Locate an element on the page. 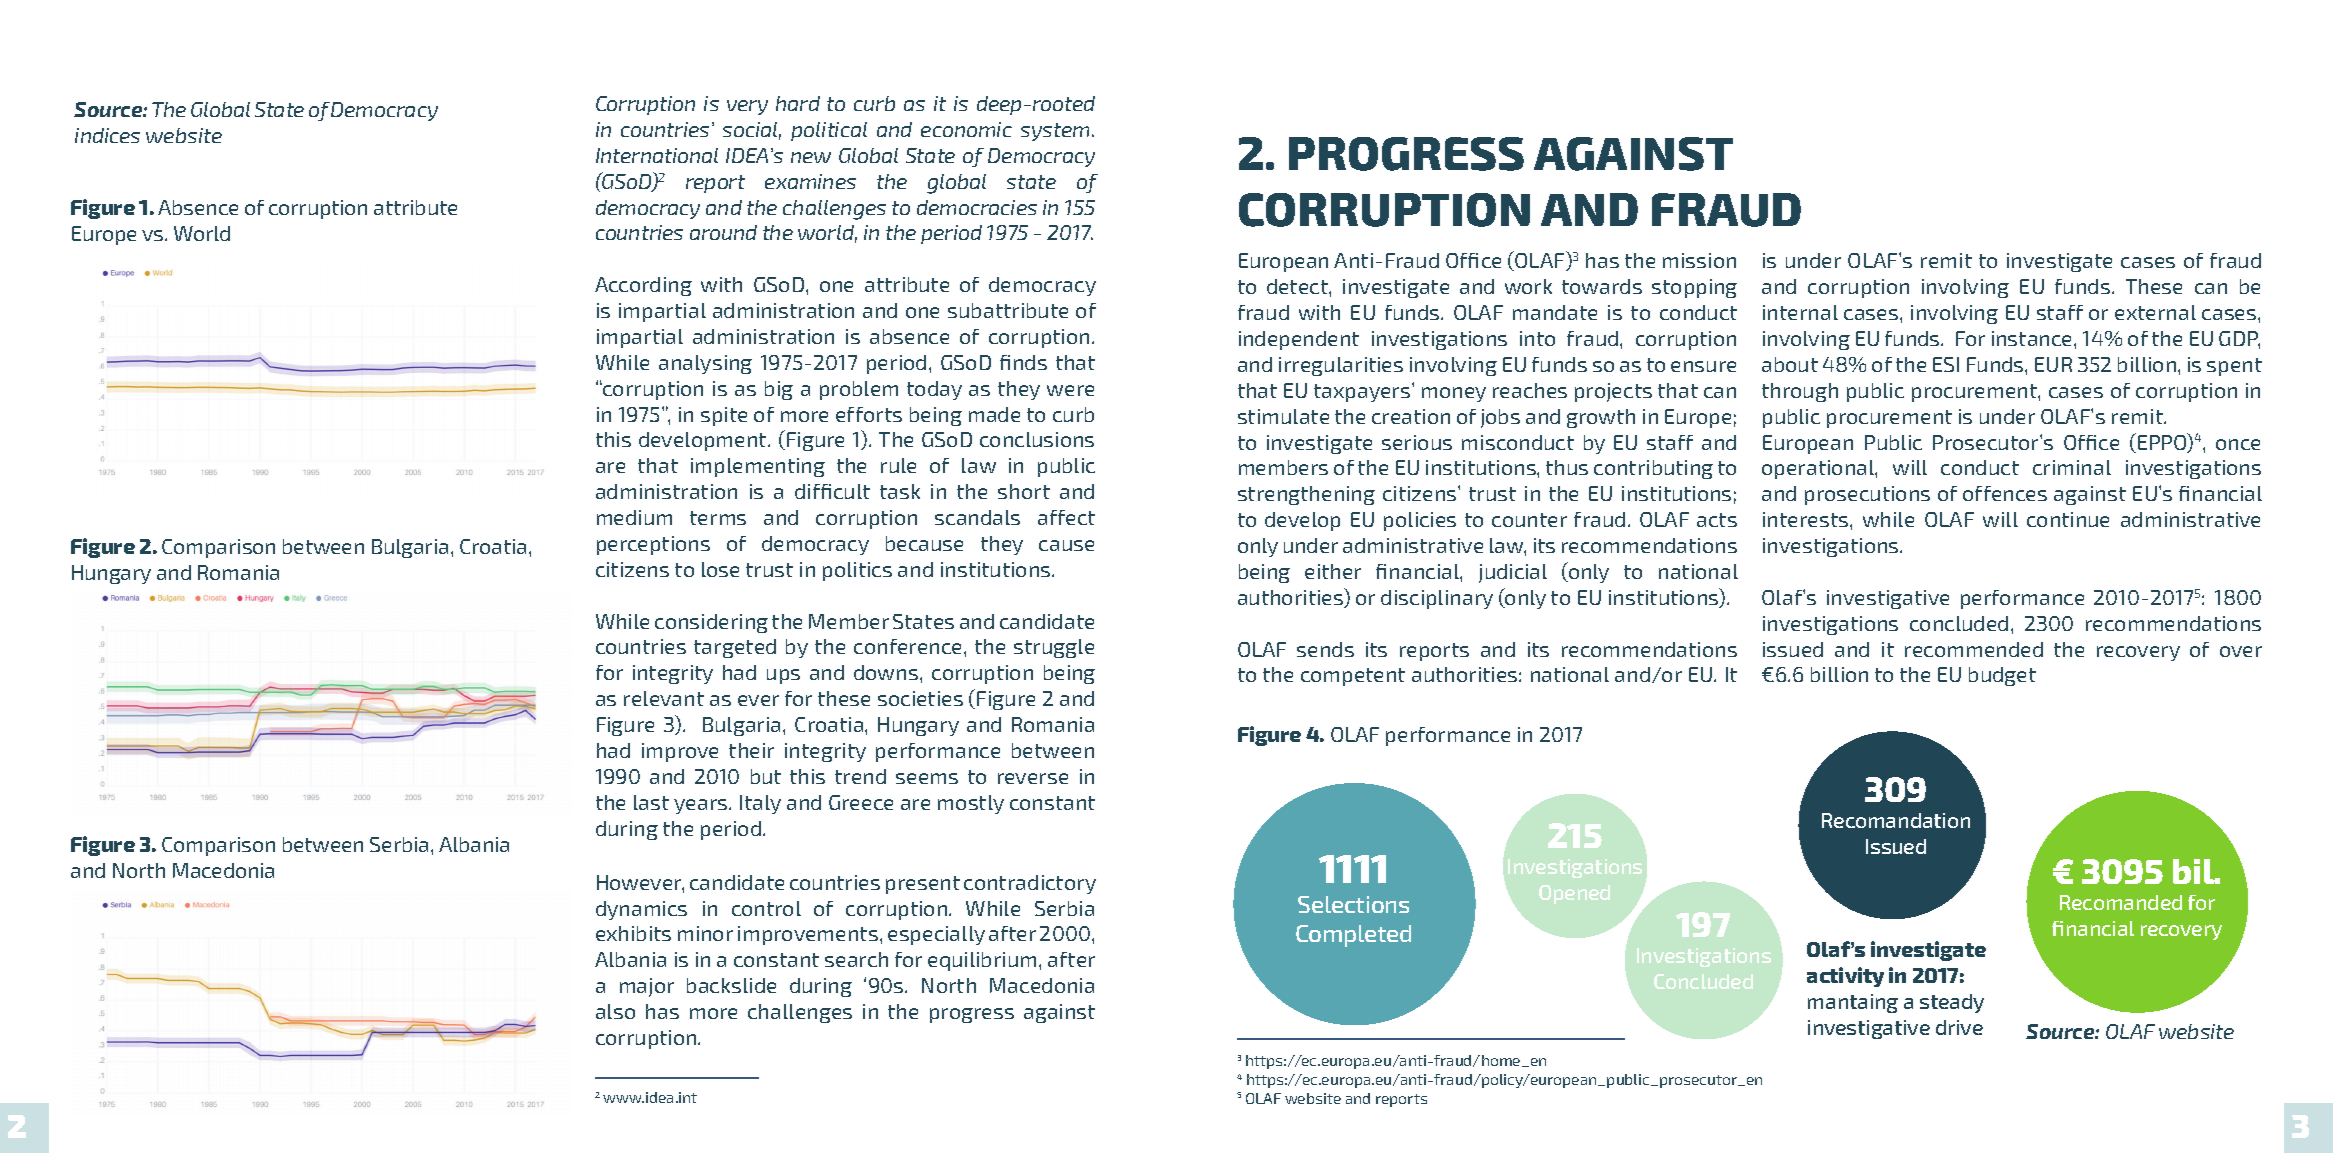  recommended is located at coordinates (1974, 649).
